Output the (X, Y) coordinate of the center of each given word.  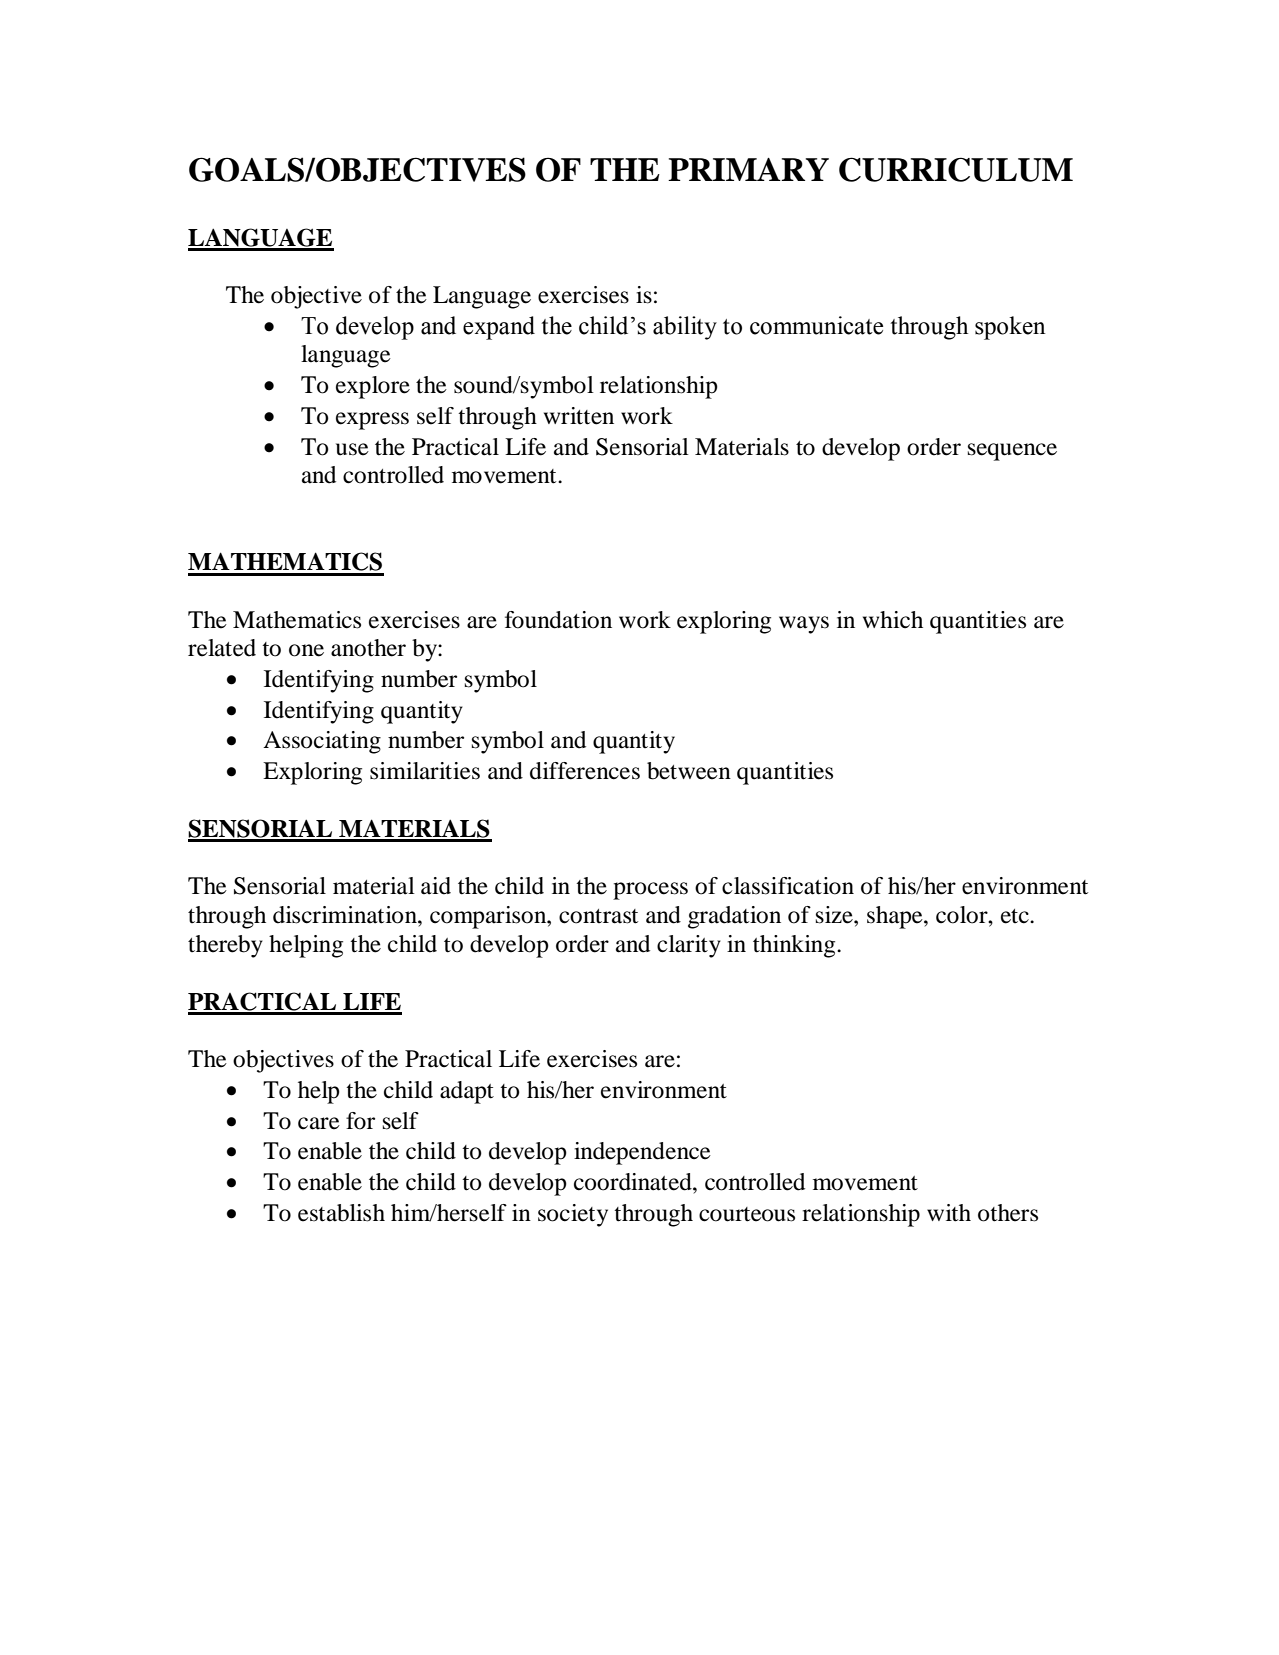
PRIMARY (748, 169)
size (835, 915)
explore (373, 387)
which (893, 619)
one (306, 650)
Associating (322, 742)
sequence (1012, 452)
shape (896, 917)
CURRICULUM (956, 169)
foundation (558, 620)
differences (585, 771)
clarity (689, 946)
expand (499, 328)
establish (341, 1213)
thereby (225, 946)
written (579, 416)
